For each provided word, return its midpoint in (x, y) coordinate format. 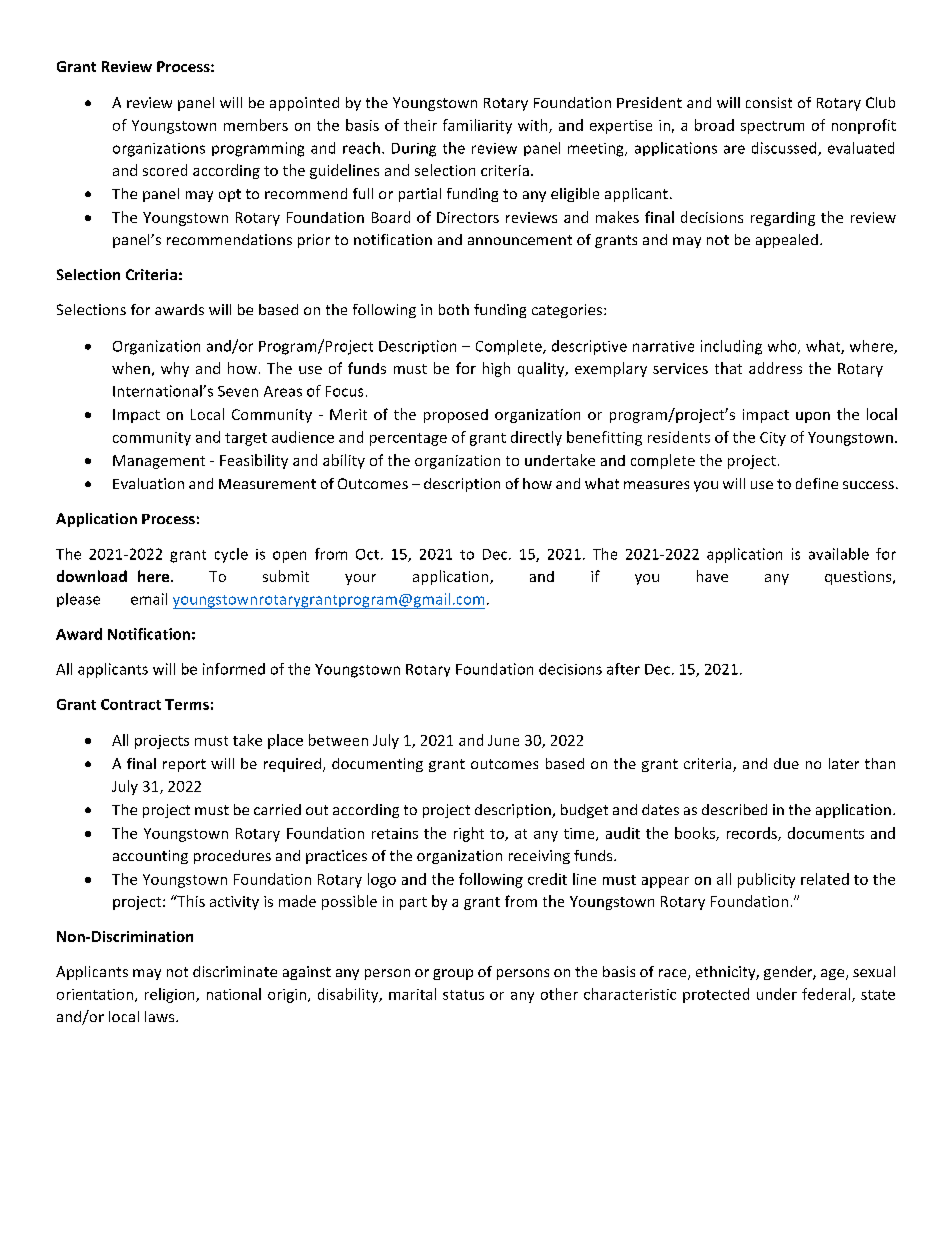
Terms (187, 704)
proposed (456, 416)
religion (171, 995)
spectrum (772, 127)
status (463, 995)
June (503, 740)
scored (165, 170)
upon (813, 417)
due (786, 763)
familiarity (477, 126)
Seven (238, 391)
